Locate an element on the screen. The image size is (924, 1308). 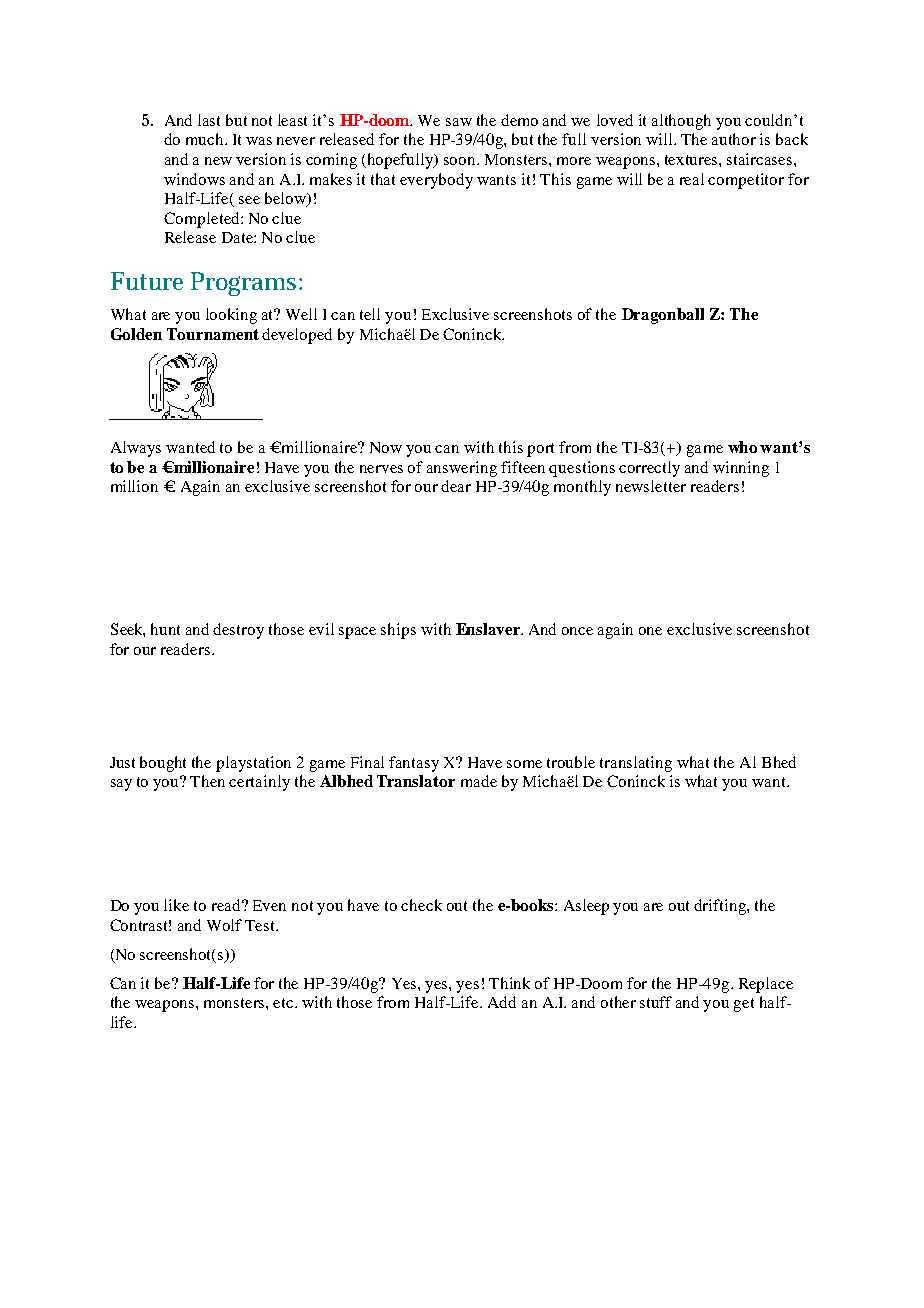
tell is located at coordinates (370, 314).
